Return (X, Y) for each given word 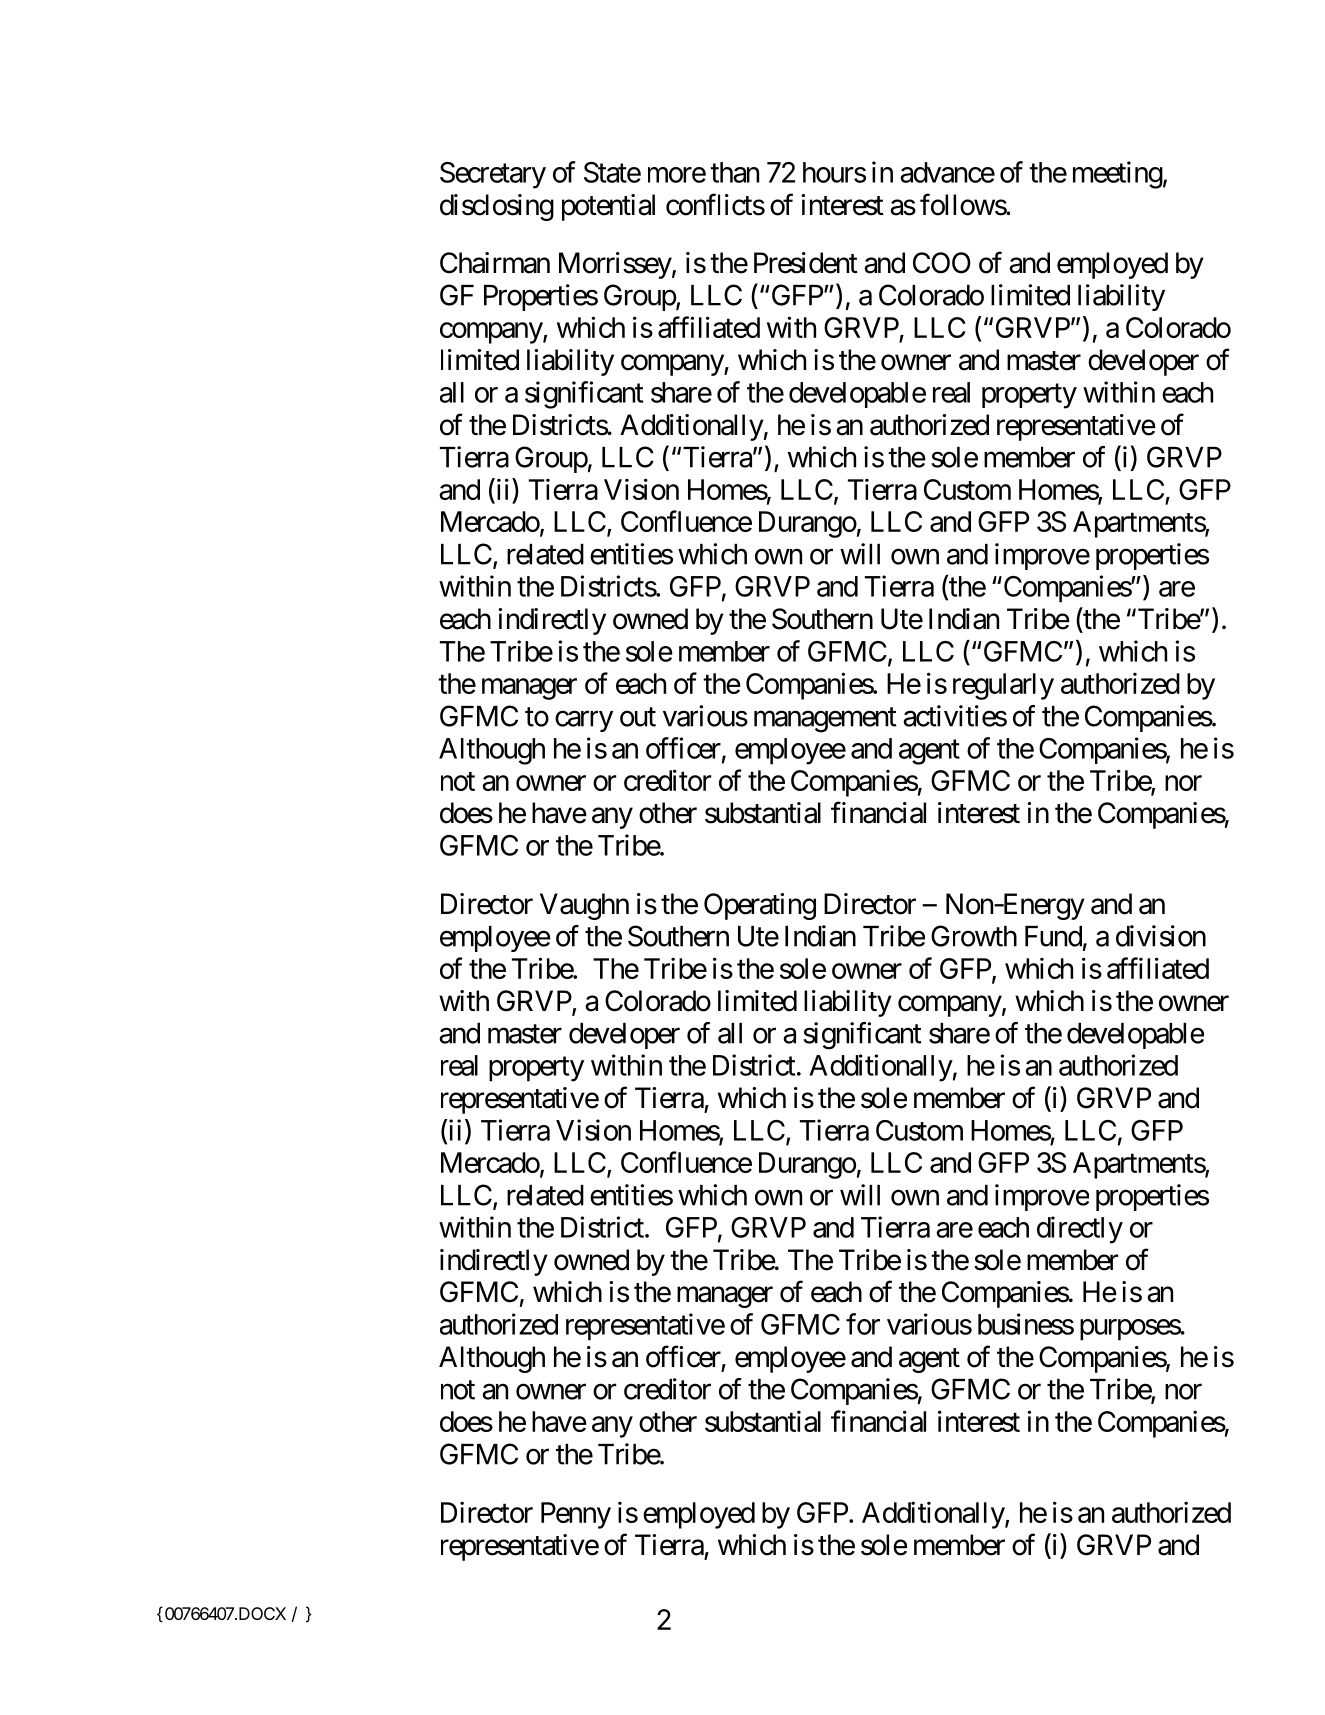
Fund (1053, 936)
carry (584, 721)
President (806, 263)
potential (608, 207)
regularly (1003, 686)
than (734, 172)
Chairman (495, 263)
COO (942, 263)
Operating (760, 906)
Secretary (493, 175)
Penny (576, 1515)
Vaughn (584, 906)
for (863, 1324)
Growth (974, 936)
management (825, 720)
